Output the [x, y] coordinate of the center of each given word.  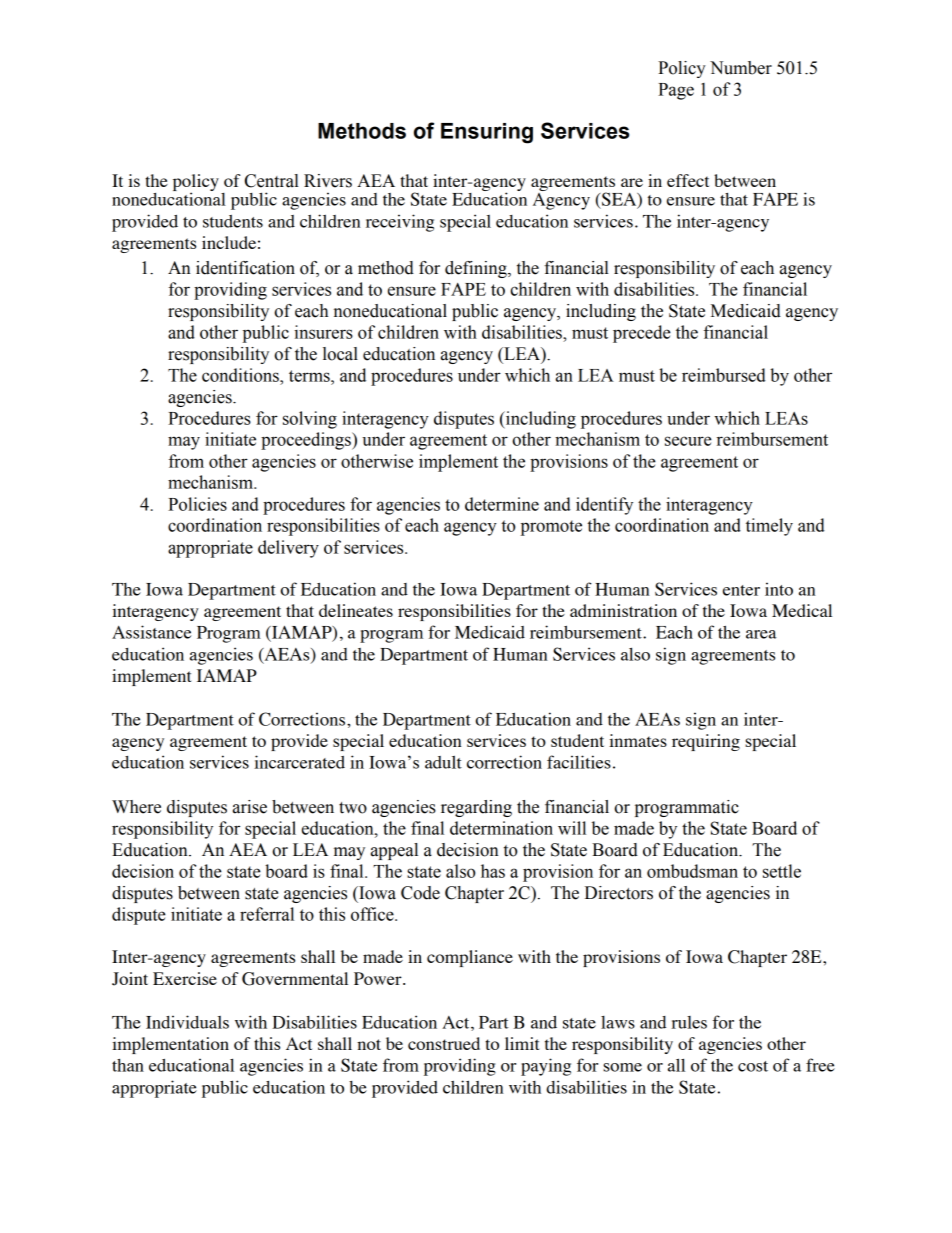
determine [502, 504]
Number [741, 68]
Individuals [187, 1022]
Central [272, 181]
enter [741, 590]
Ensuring [487, 133]
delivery [288, 549]
